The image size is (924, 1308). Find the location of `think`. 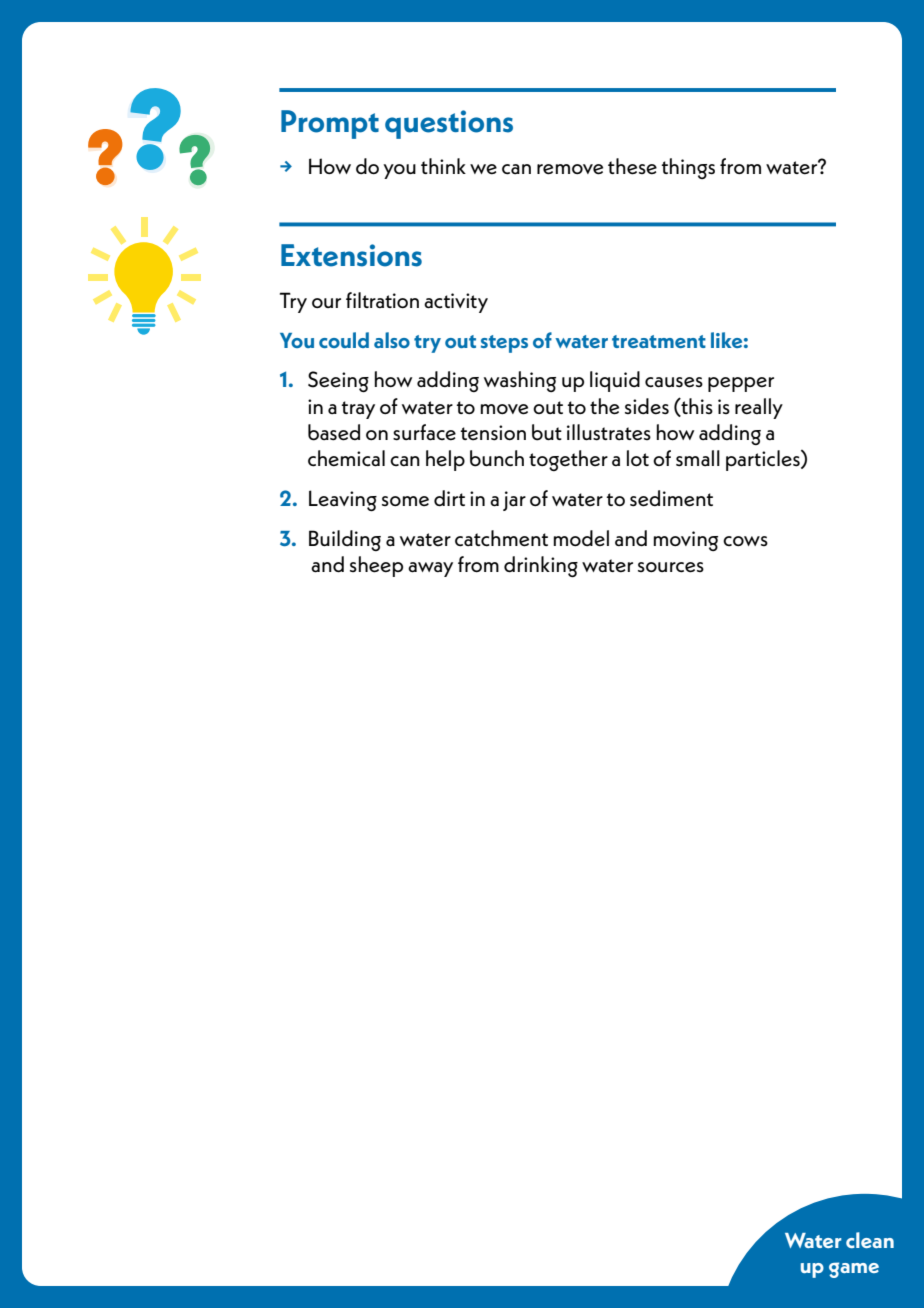

think is located at coordinates (443, 166).
